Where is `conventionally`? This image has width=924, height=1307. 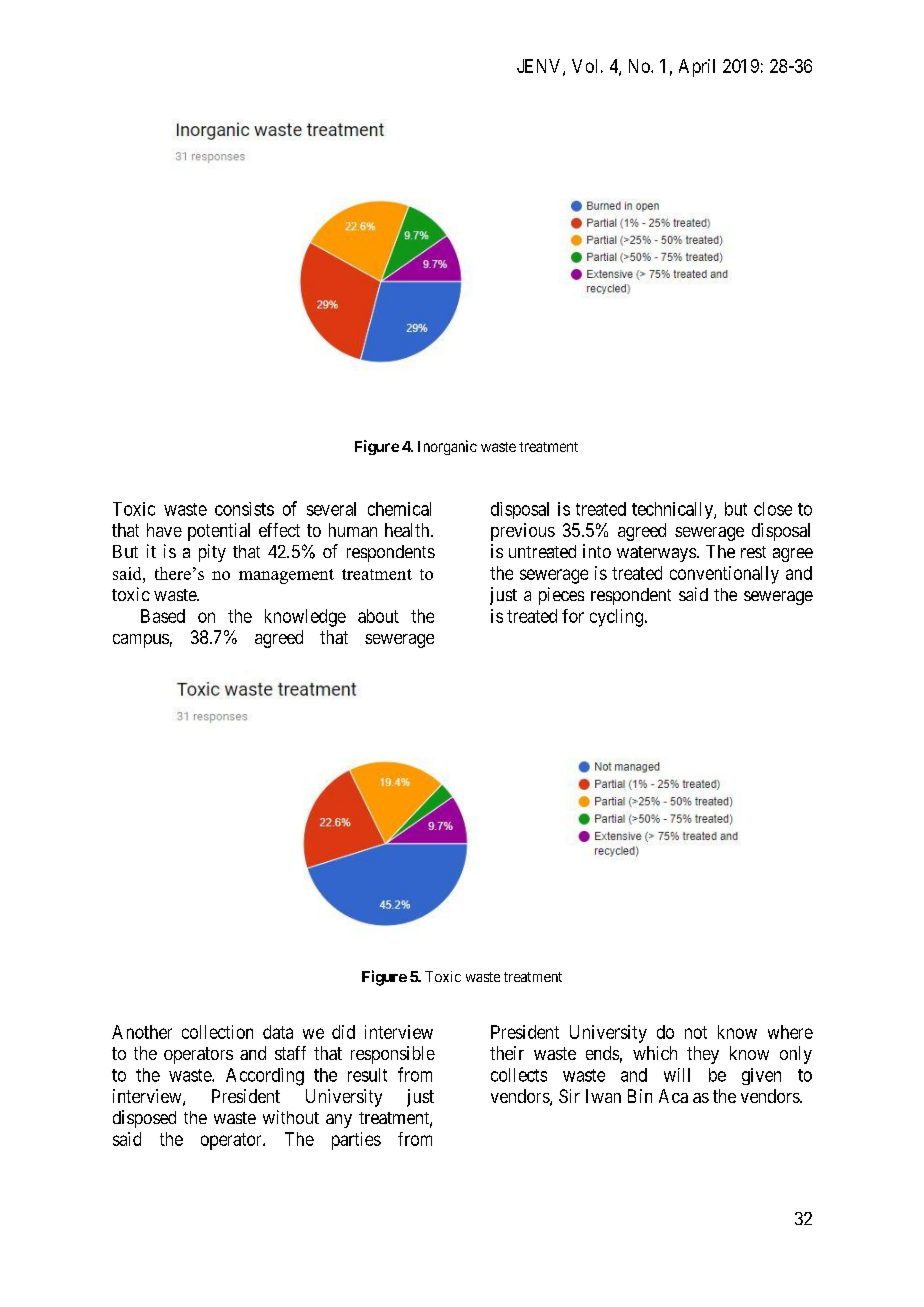
conventionally is located at coordinates (724, 575).
